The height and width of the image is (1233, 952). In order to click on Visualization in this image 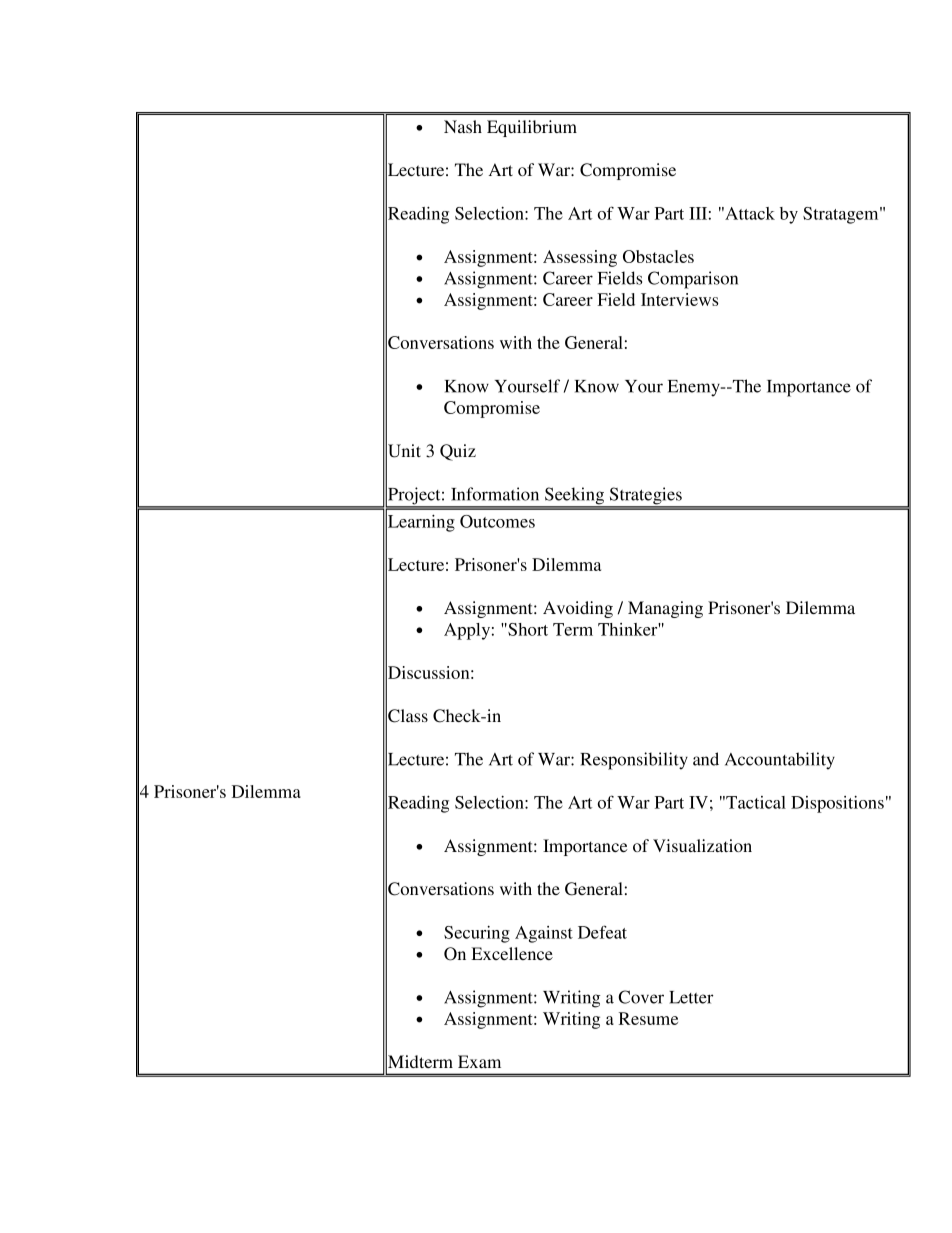, I will do `click(702, 845)`.
